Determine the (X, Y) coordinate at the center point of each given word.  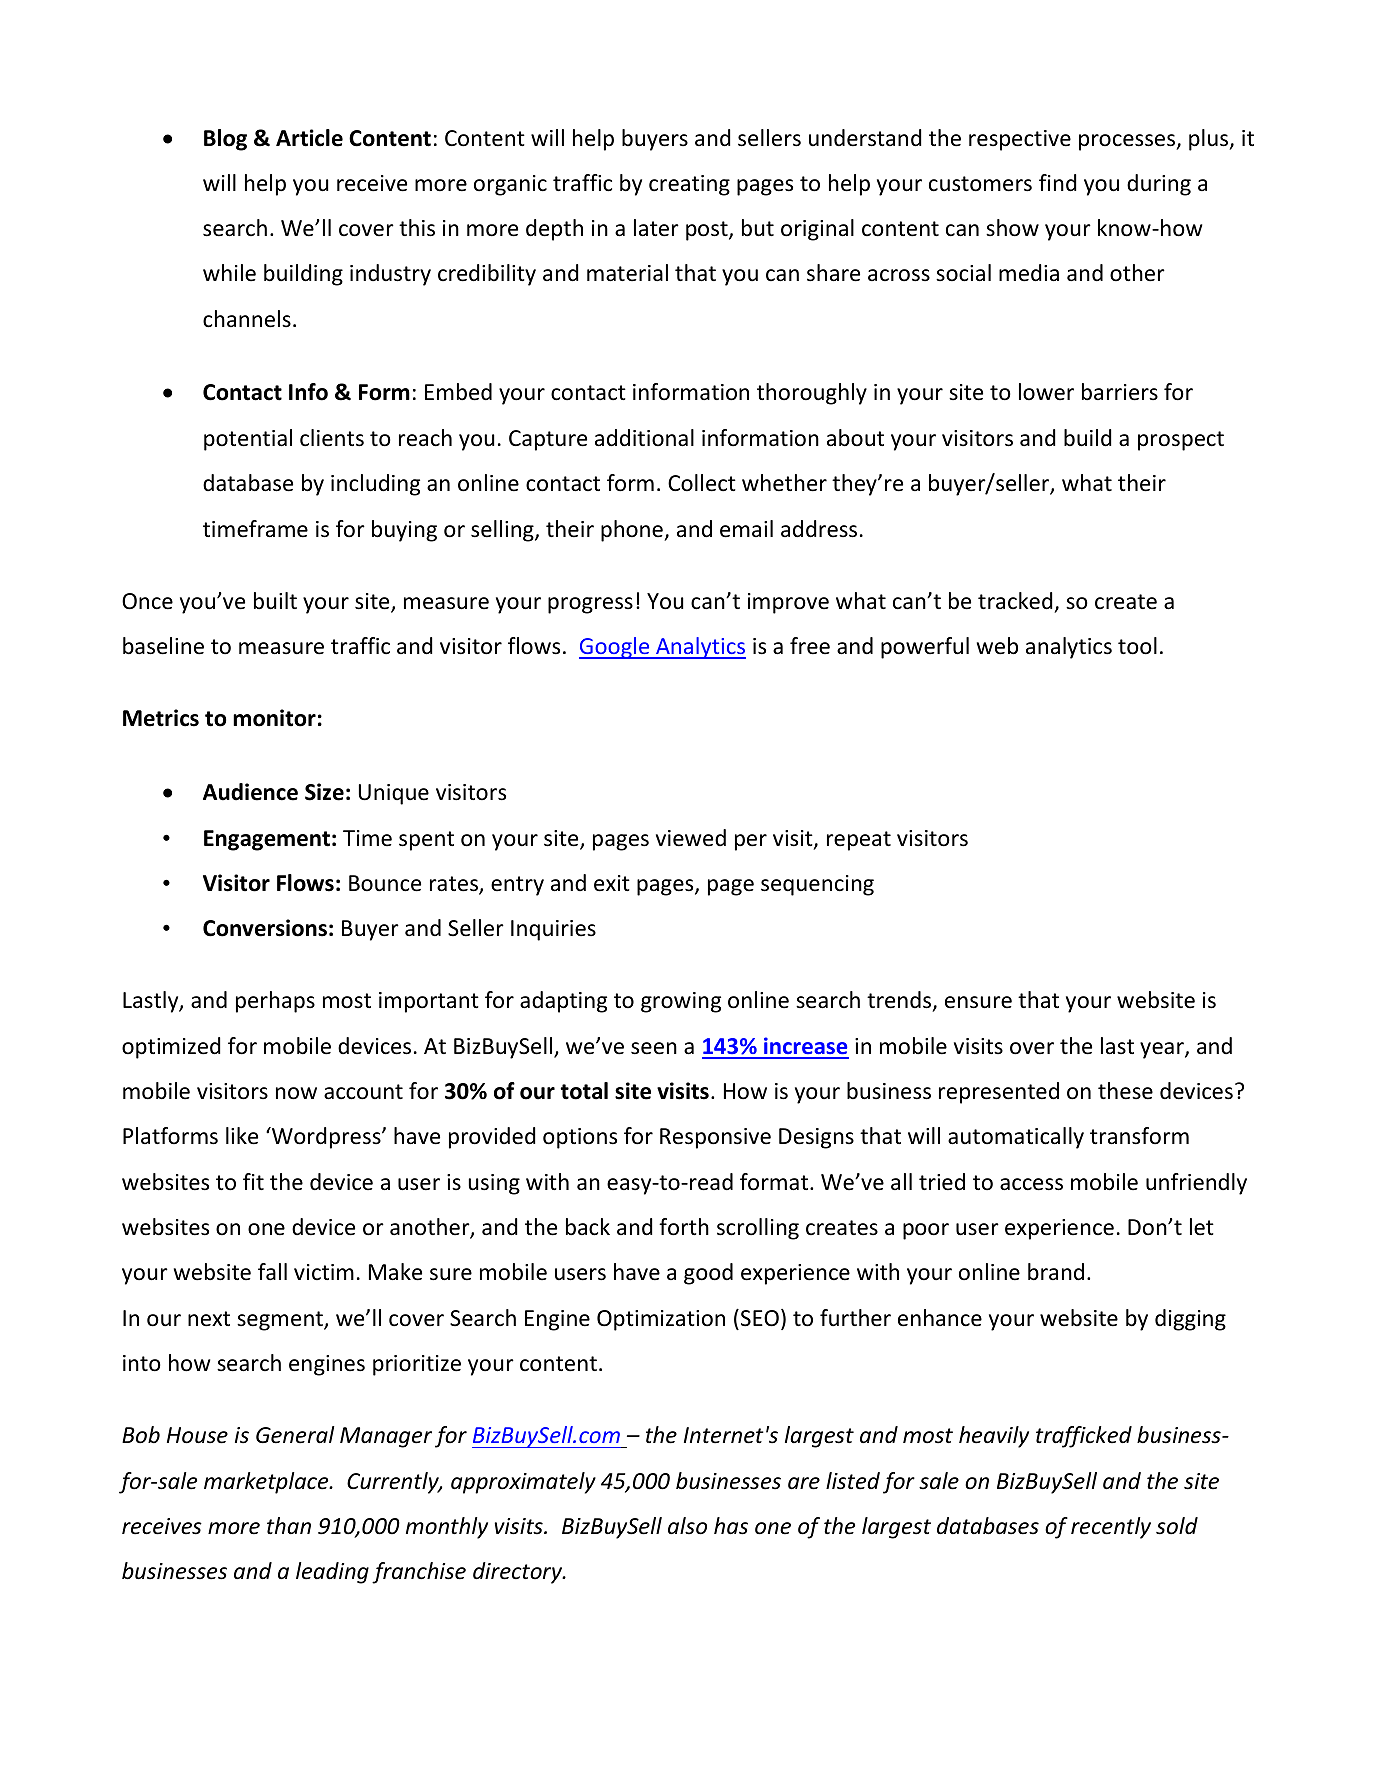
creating (689, 185)
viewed (691, 838)
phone (633, 531)
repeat (859, 841)
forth (684, 1227)
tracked (1015, 601)
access (1031, 1184)
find (1058, 183)
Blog (225, 140)
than (289, 1525)
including (375, 485)
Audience (250, 792)
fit (253, 1181)
